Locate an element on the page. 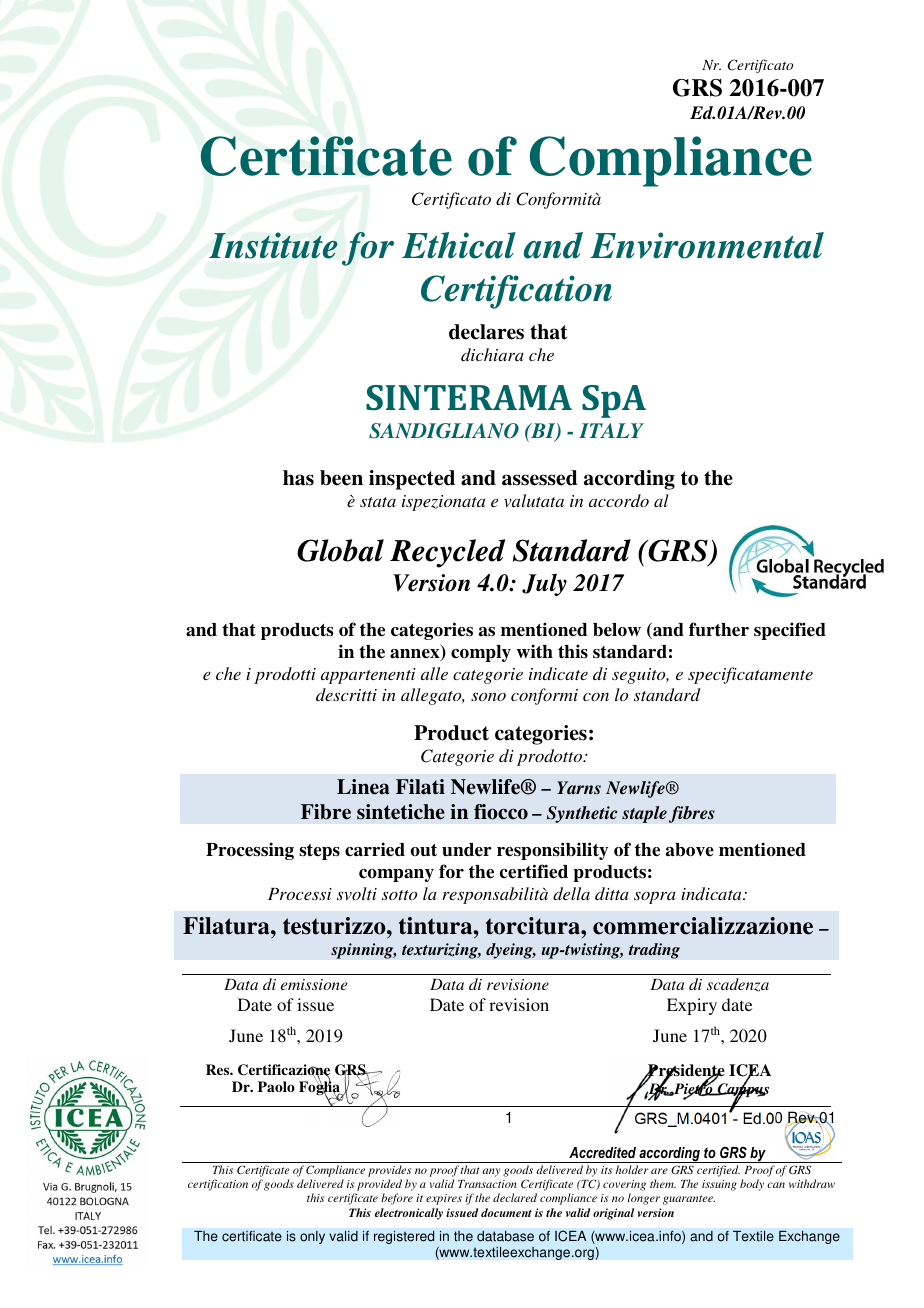  staple is located at coordinates (644, 814).
